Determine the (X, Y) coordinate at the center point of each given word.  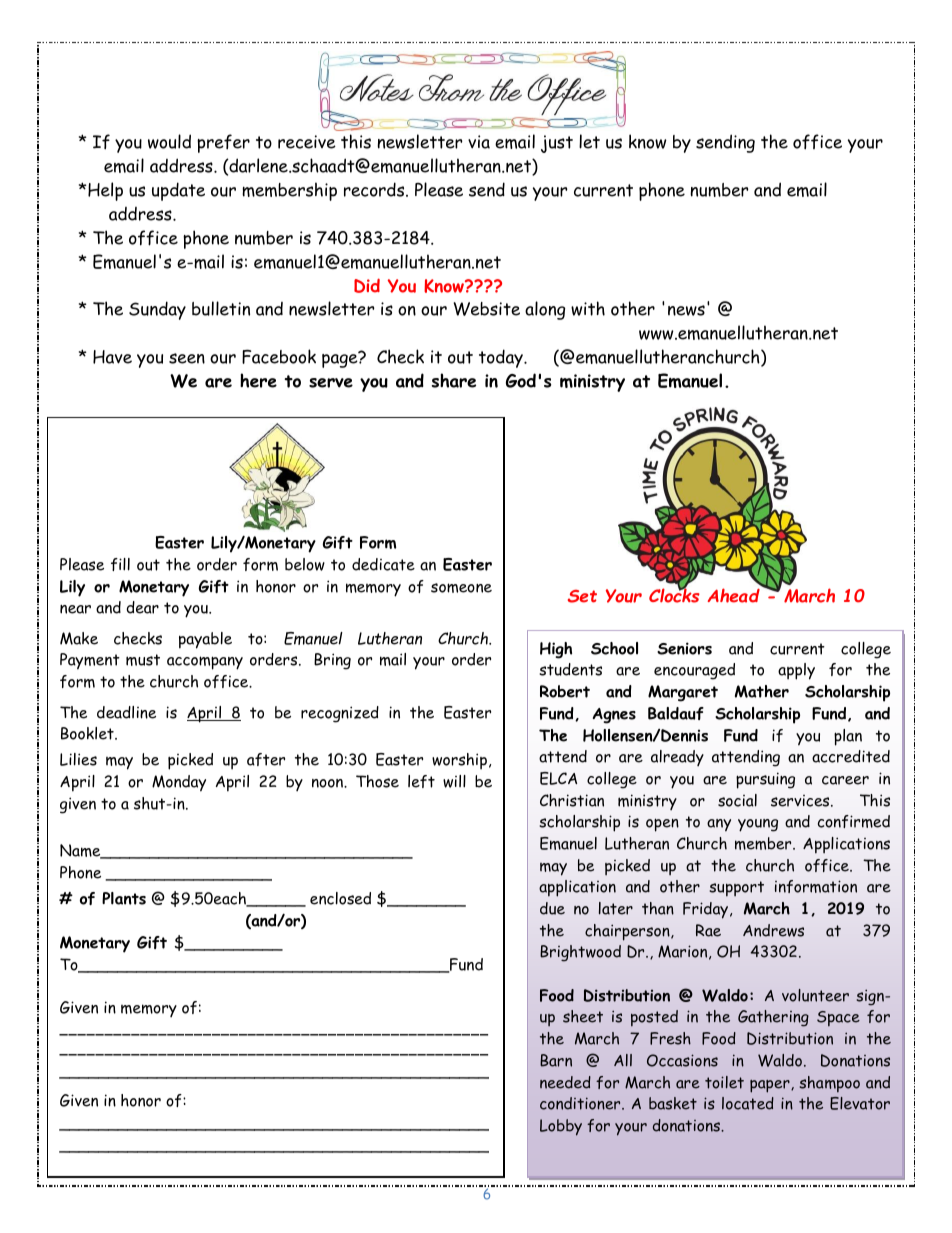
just (557, 144)
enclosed (340, 898)
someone (461, 588)
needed (565, 1082)
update (178, 191)
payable (205, 640)
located (748, 1103)
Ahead (734, 594)
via (479, 142)
